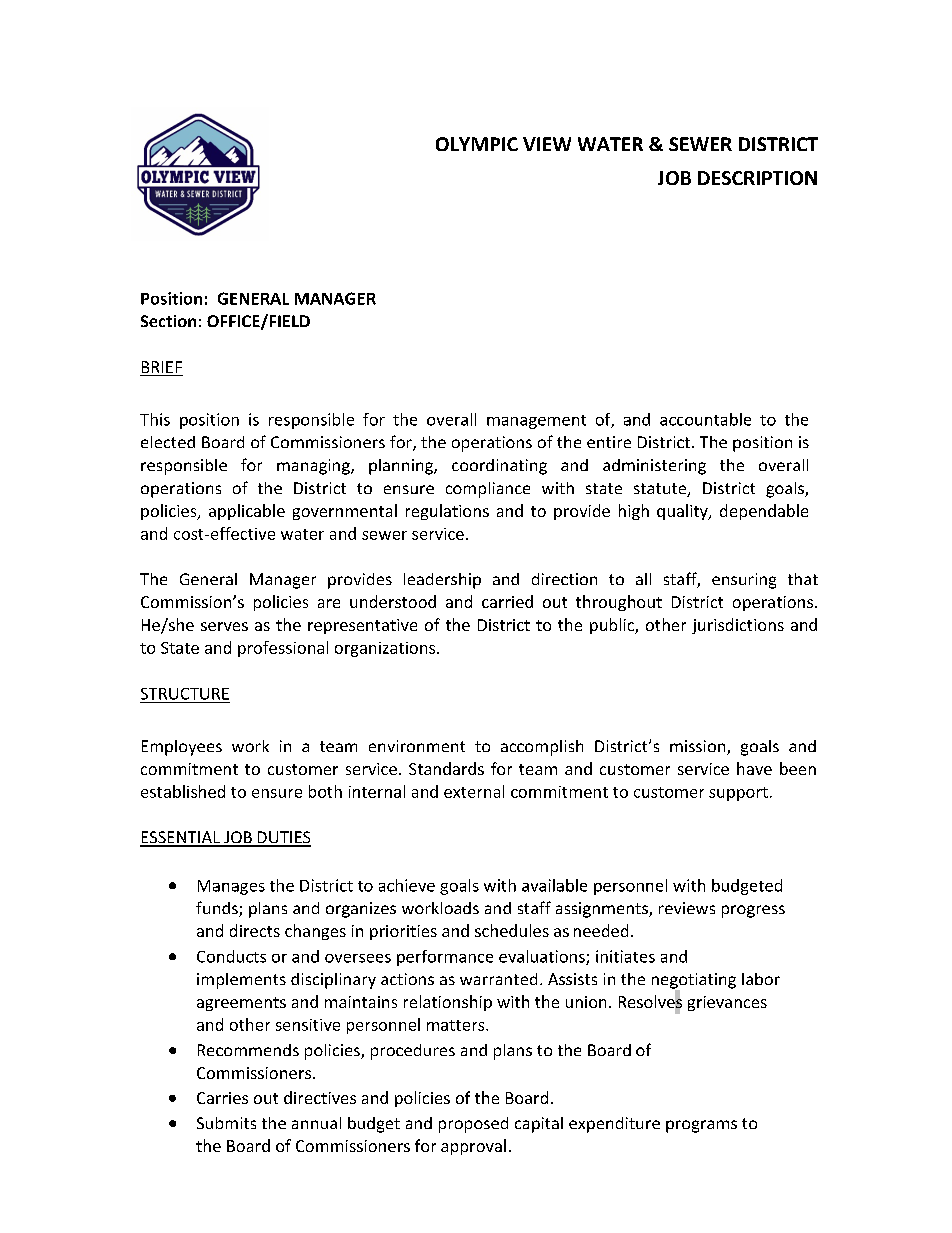 The height and width of the image is (1233, 952). Describe the element at coordinates (477, 144) in the image. I see `OLYMPIC` at that location.
